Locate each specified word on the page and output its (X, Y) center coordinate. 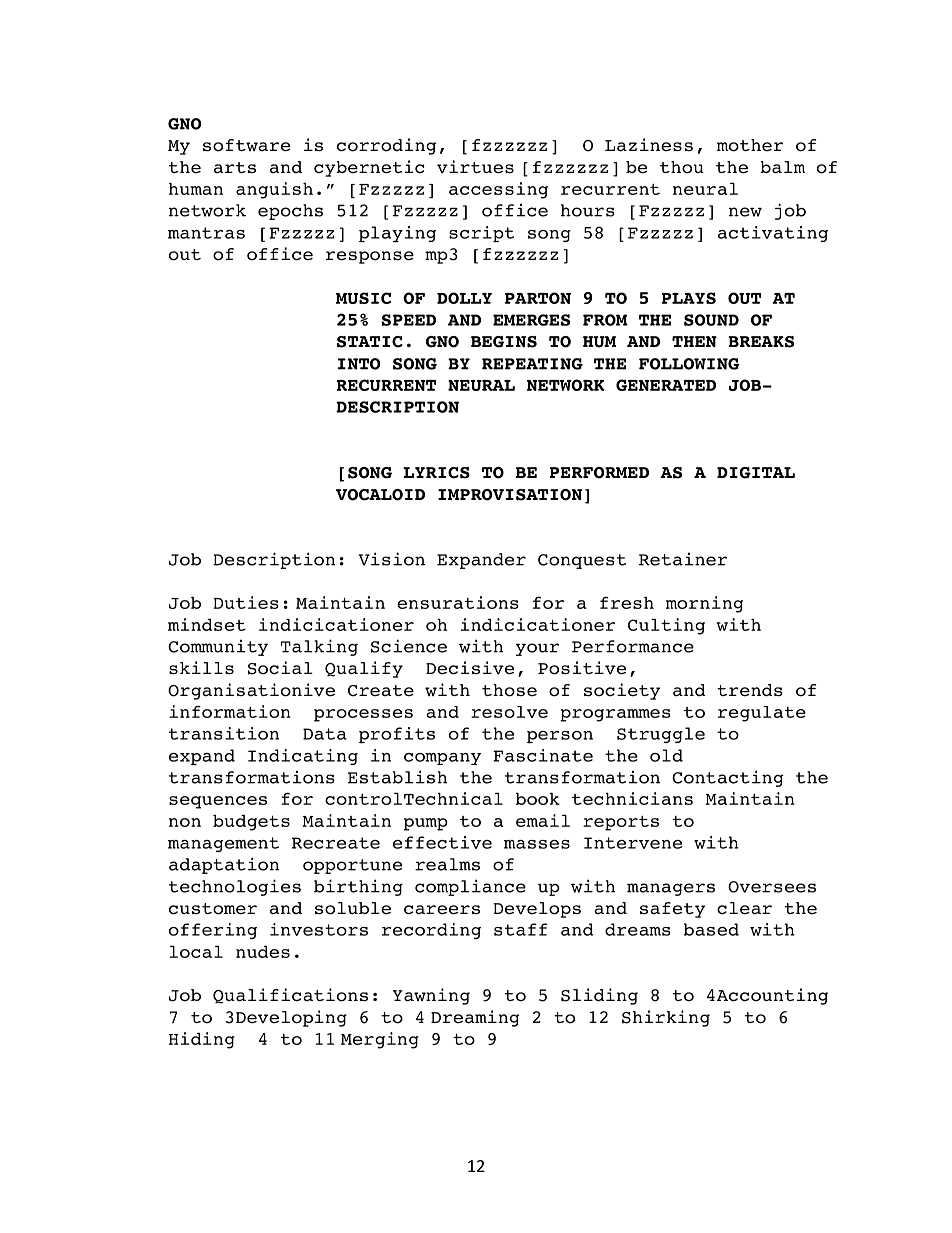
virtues (475, 167)
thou (682, 167)
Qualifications (290, 996)
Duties (246, 602)
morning (704, 604)
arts (235, 167)
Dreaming (475, 1018)
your (537, 649)
